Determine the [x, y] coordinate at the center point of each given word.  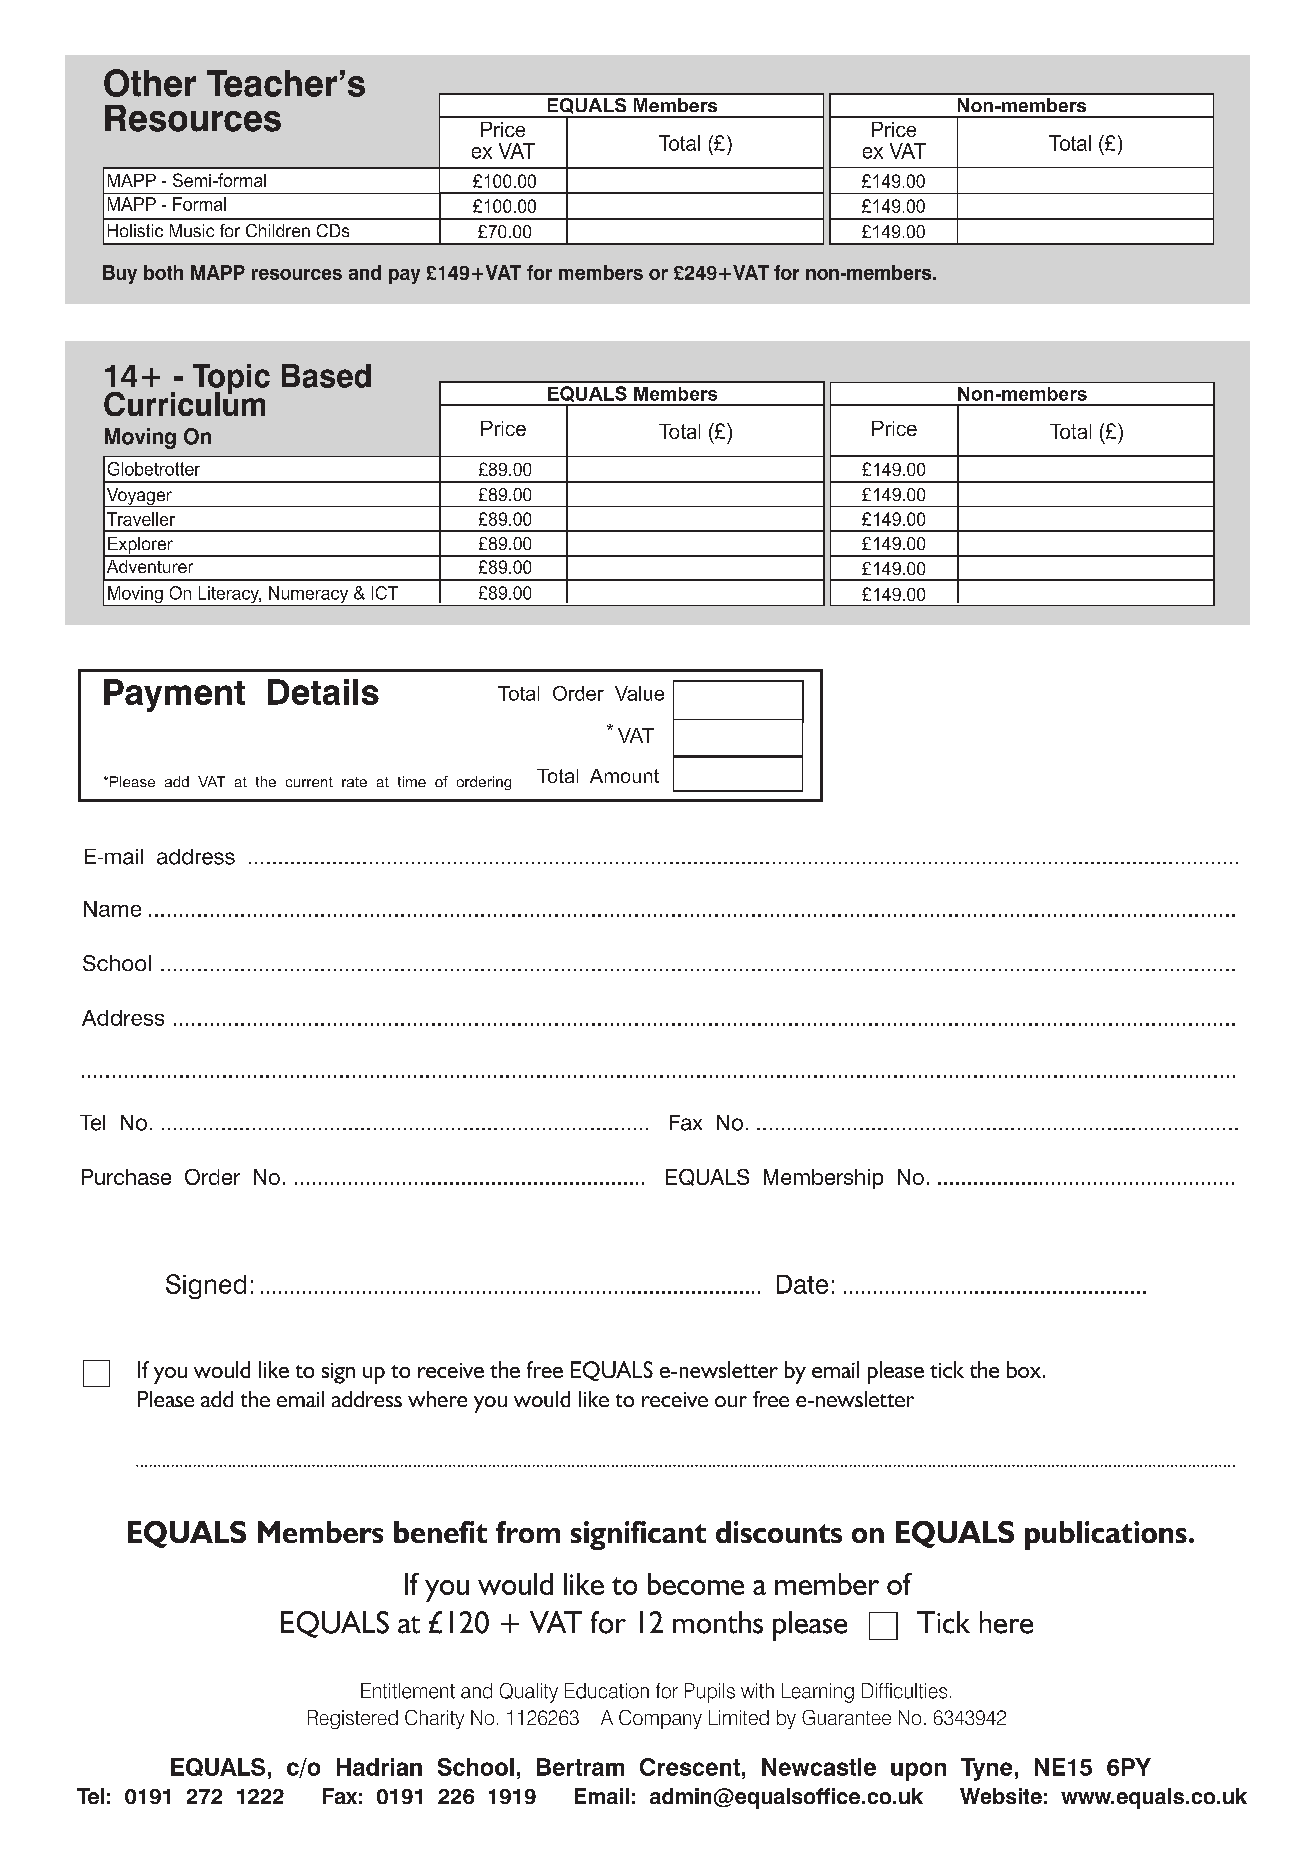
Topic [231, 380]
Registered [353, 1719]
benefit [440, 1532]
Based [326, 376]
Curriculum [184, 402]
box [1024, 1369]
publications [1106, 1535]
